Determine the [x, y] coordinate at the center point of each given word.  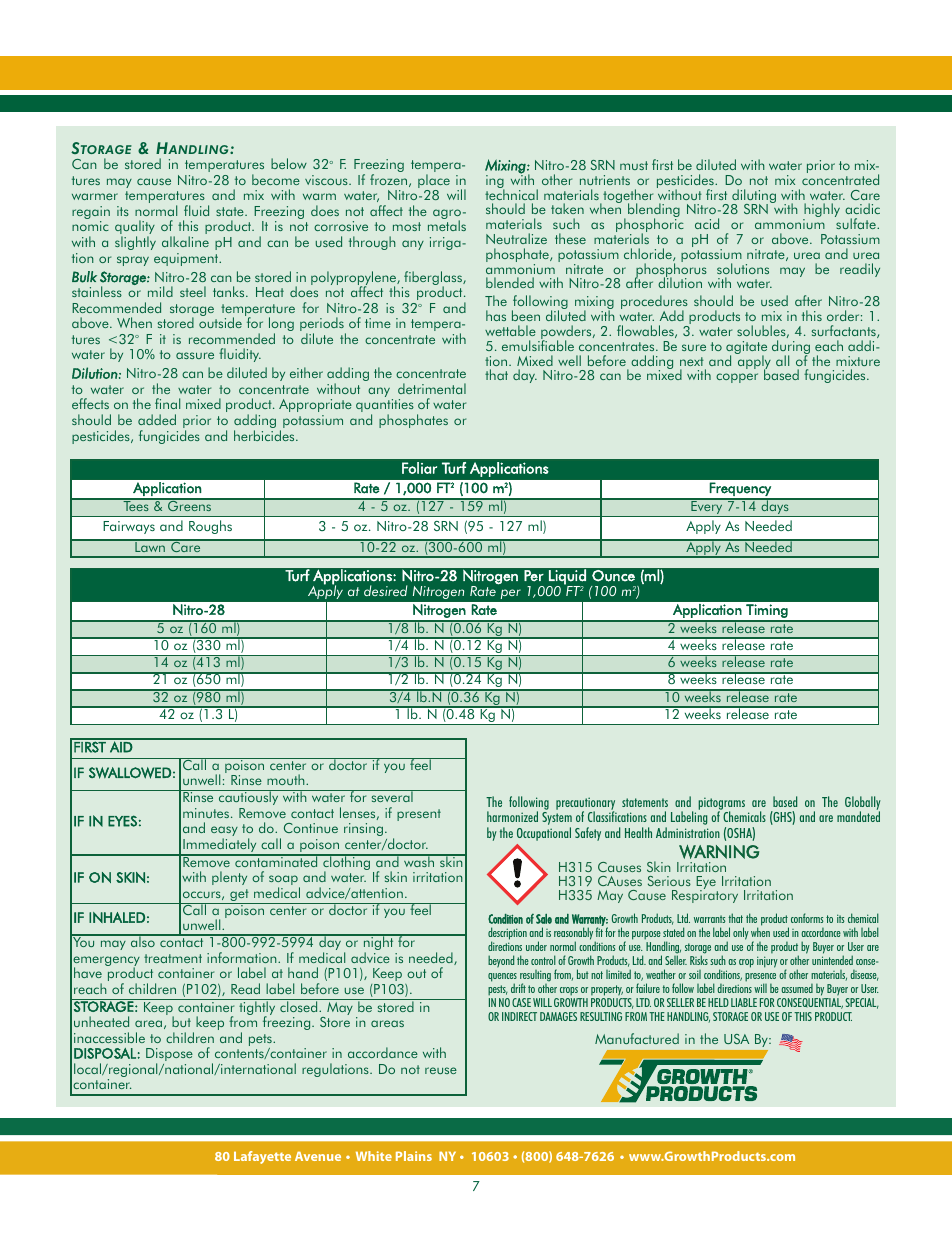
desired [386, 590]
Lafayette [262, 1157]
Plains [414, 1156]
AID [121, 746]
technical [511, 193]
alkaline [185, 241]
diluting [753, 197]
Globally [863, 804]
